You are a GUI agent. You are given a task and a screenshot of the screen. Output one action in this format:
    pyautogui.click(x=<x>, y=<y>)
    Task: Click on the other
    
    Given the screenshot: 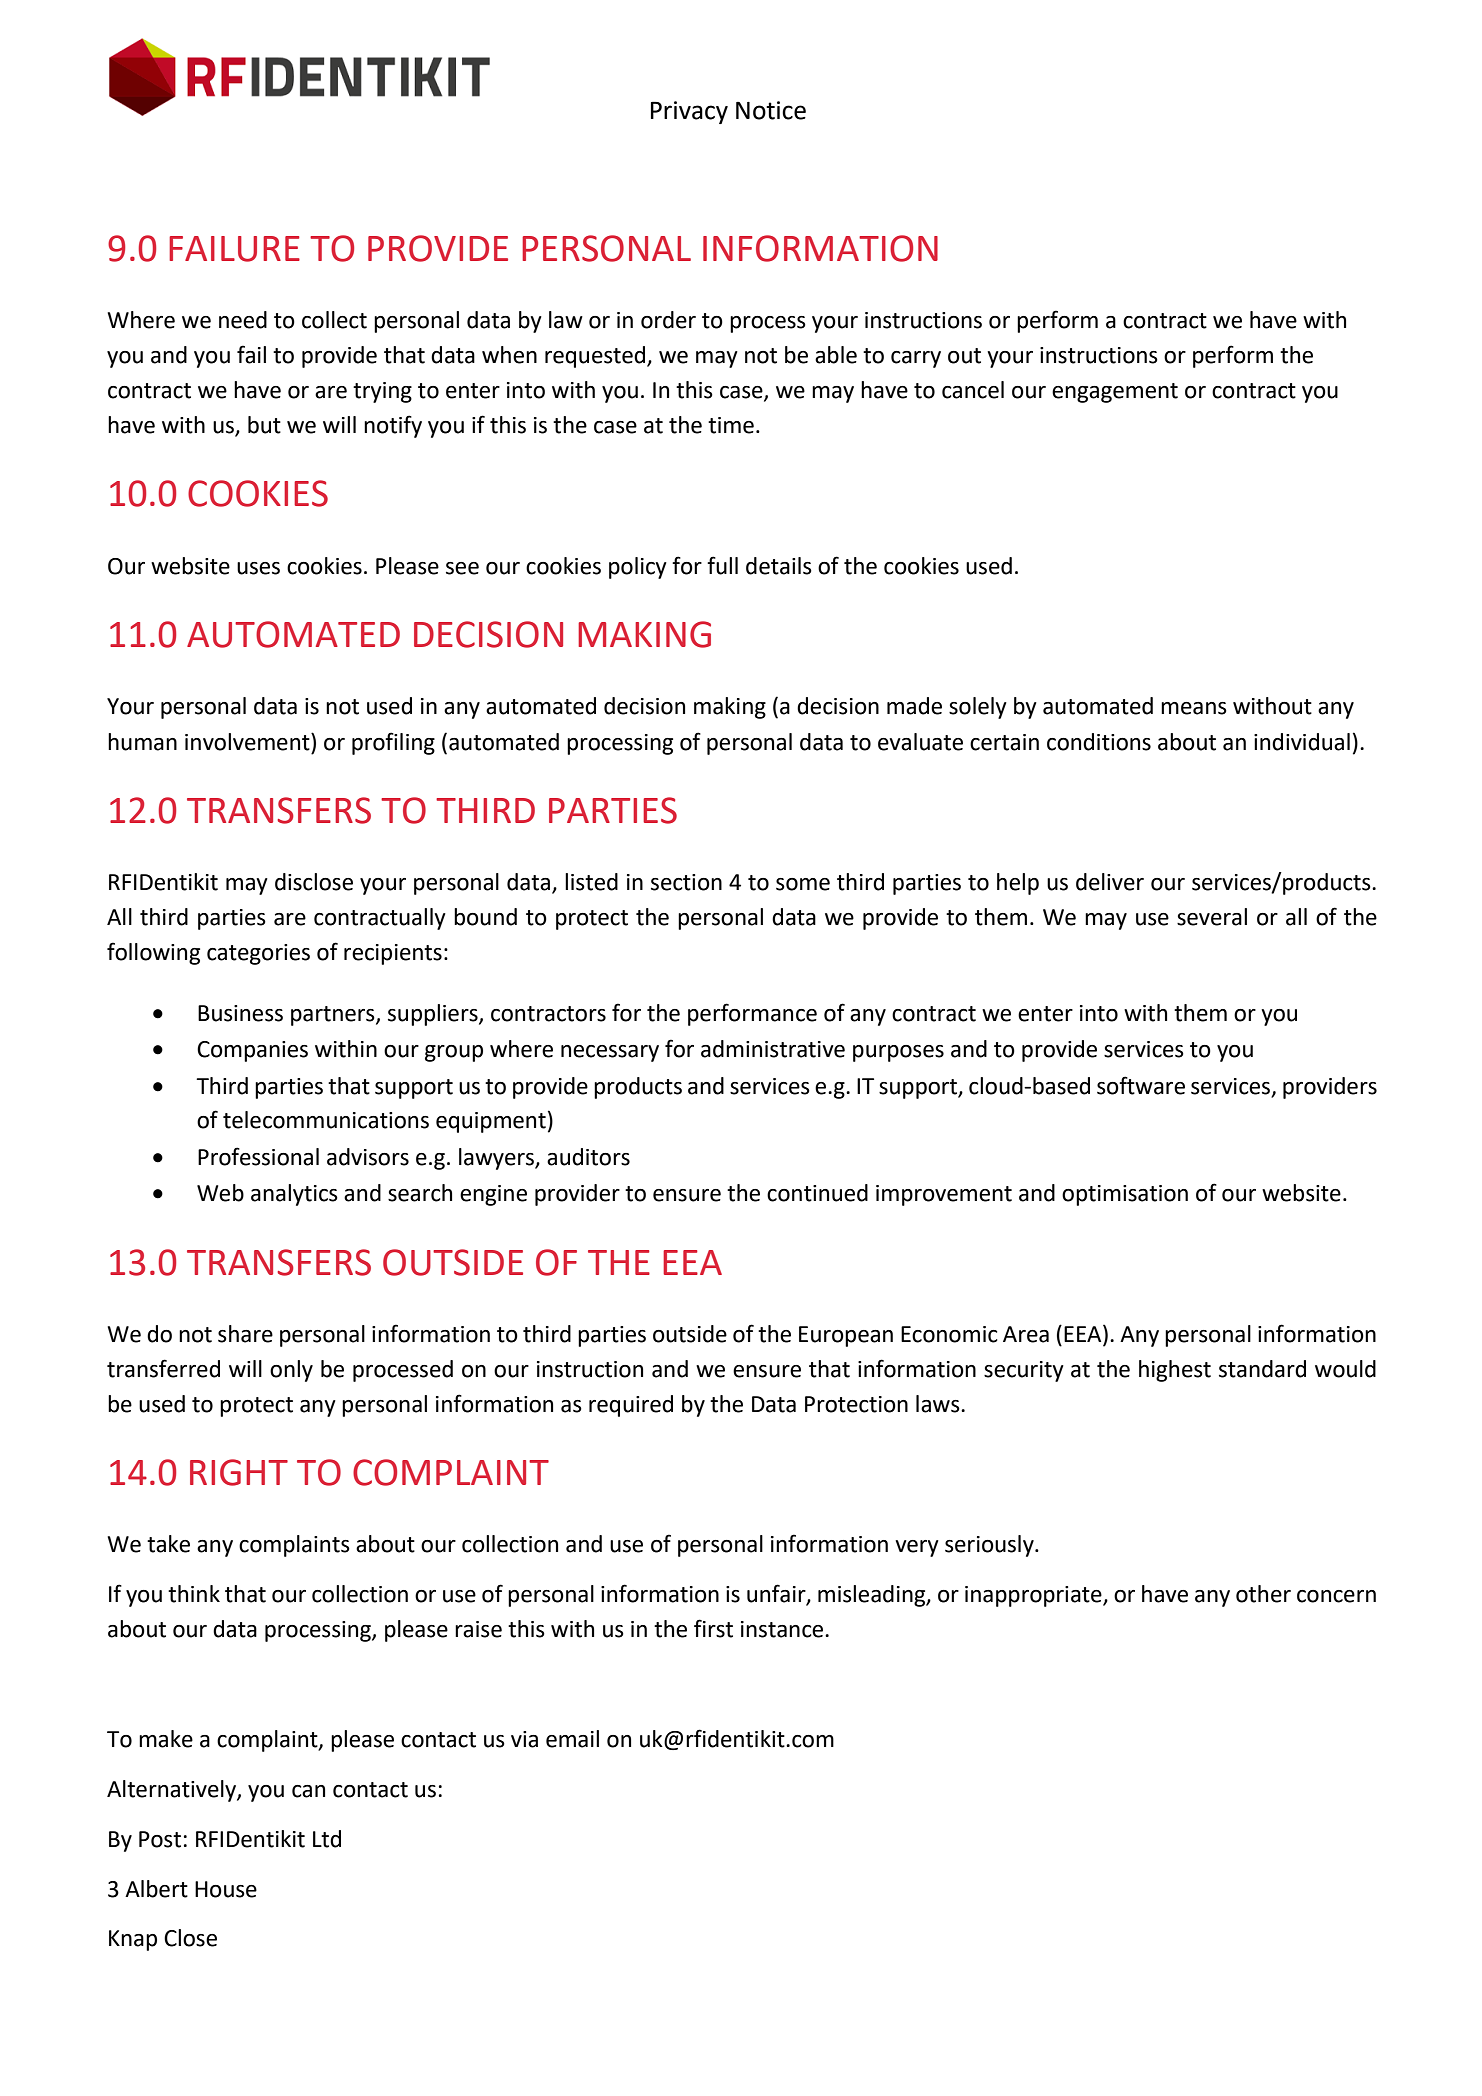 What is the action you would take?
    pyautogui.click(x=1263, y=1594)
